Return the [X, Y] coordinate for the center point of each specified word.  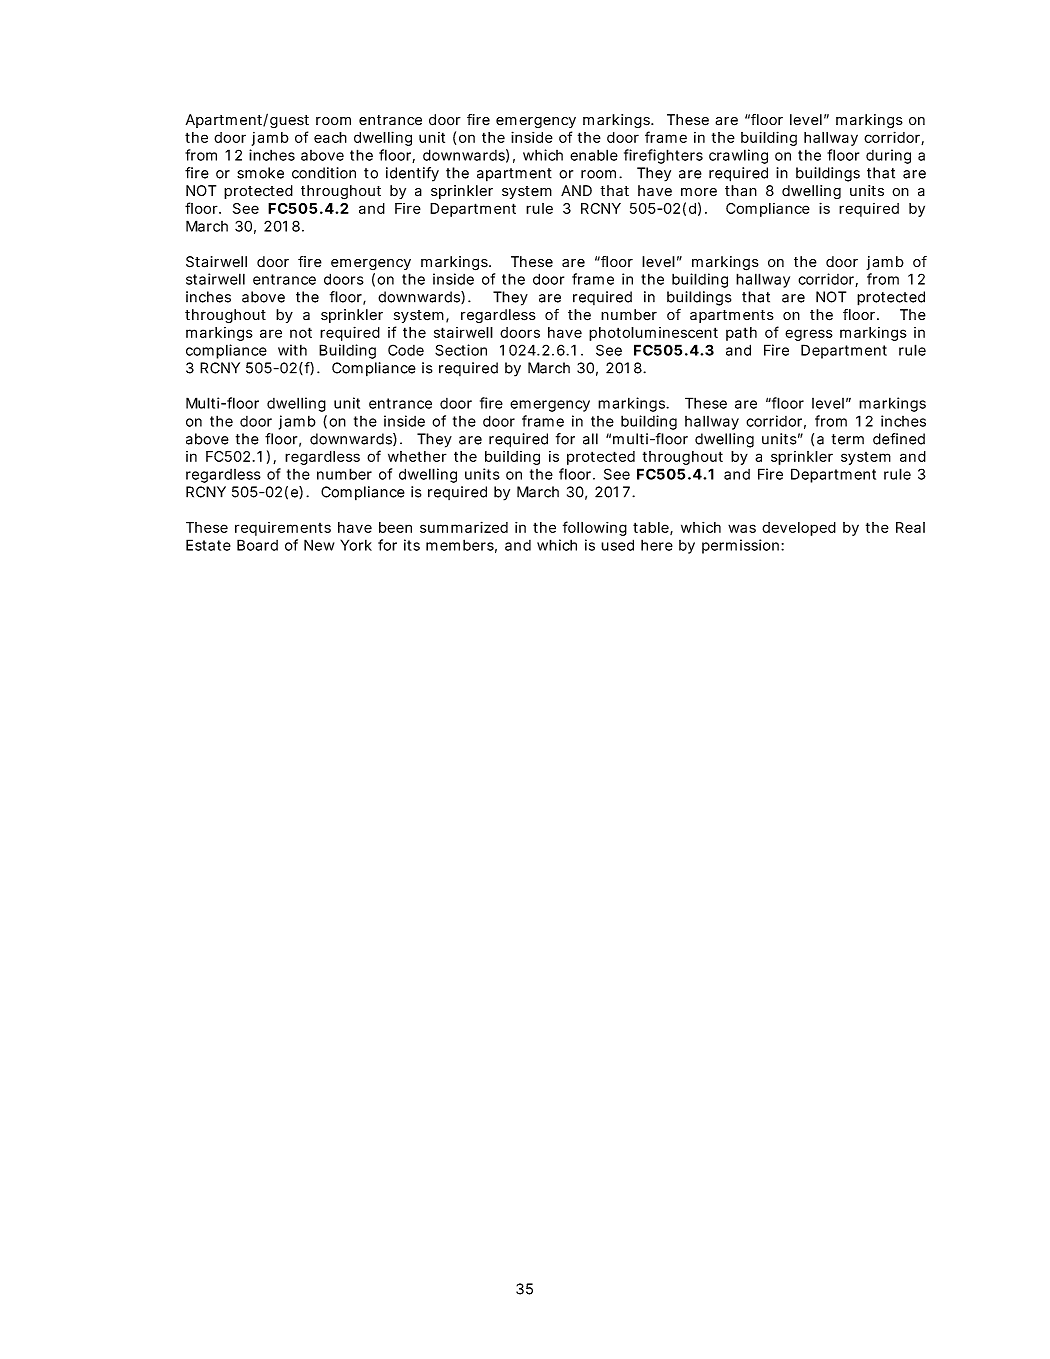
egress [809, 335]
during [888, 156]
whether [417, 456]
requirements [283, 529]
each [330, 137]
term [848, 439]
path [741, 334]
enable [594, 155]
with [292, 350]
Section [461, 350]
